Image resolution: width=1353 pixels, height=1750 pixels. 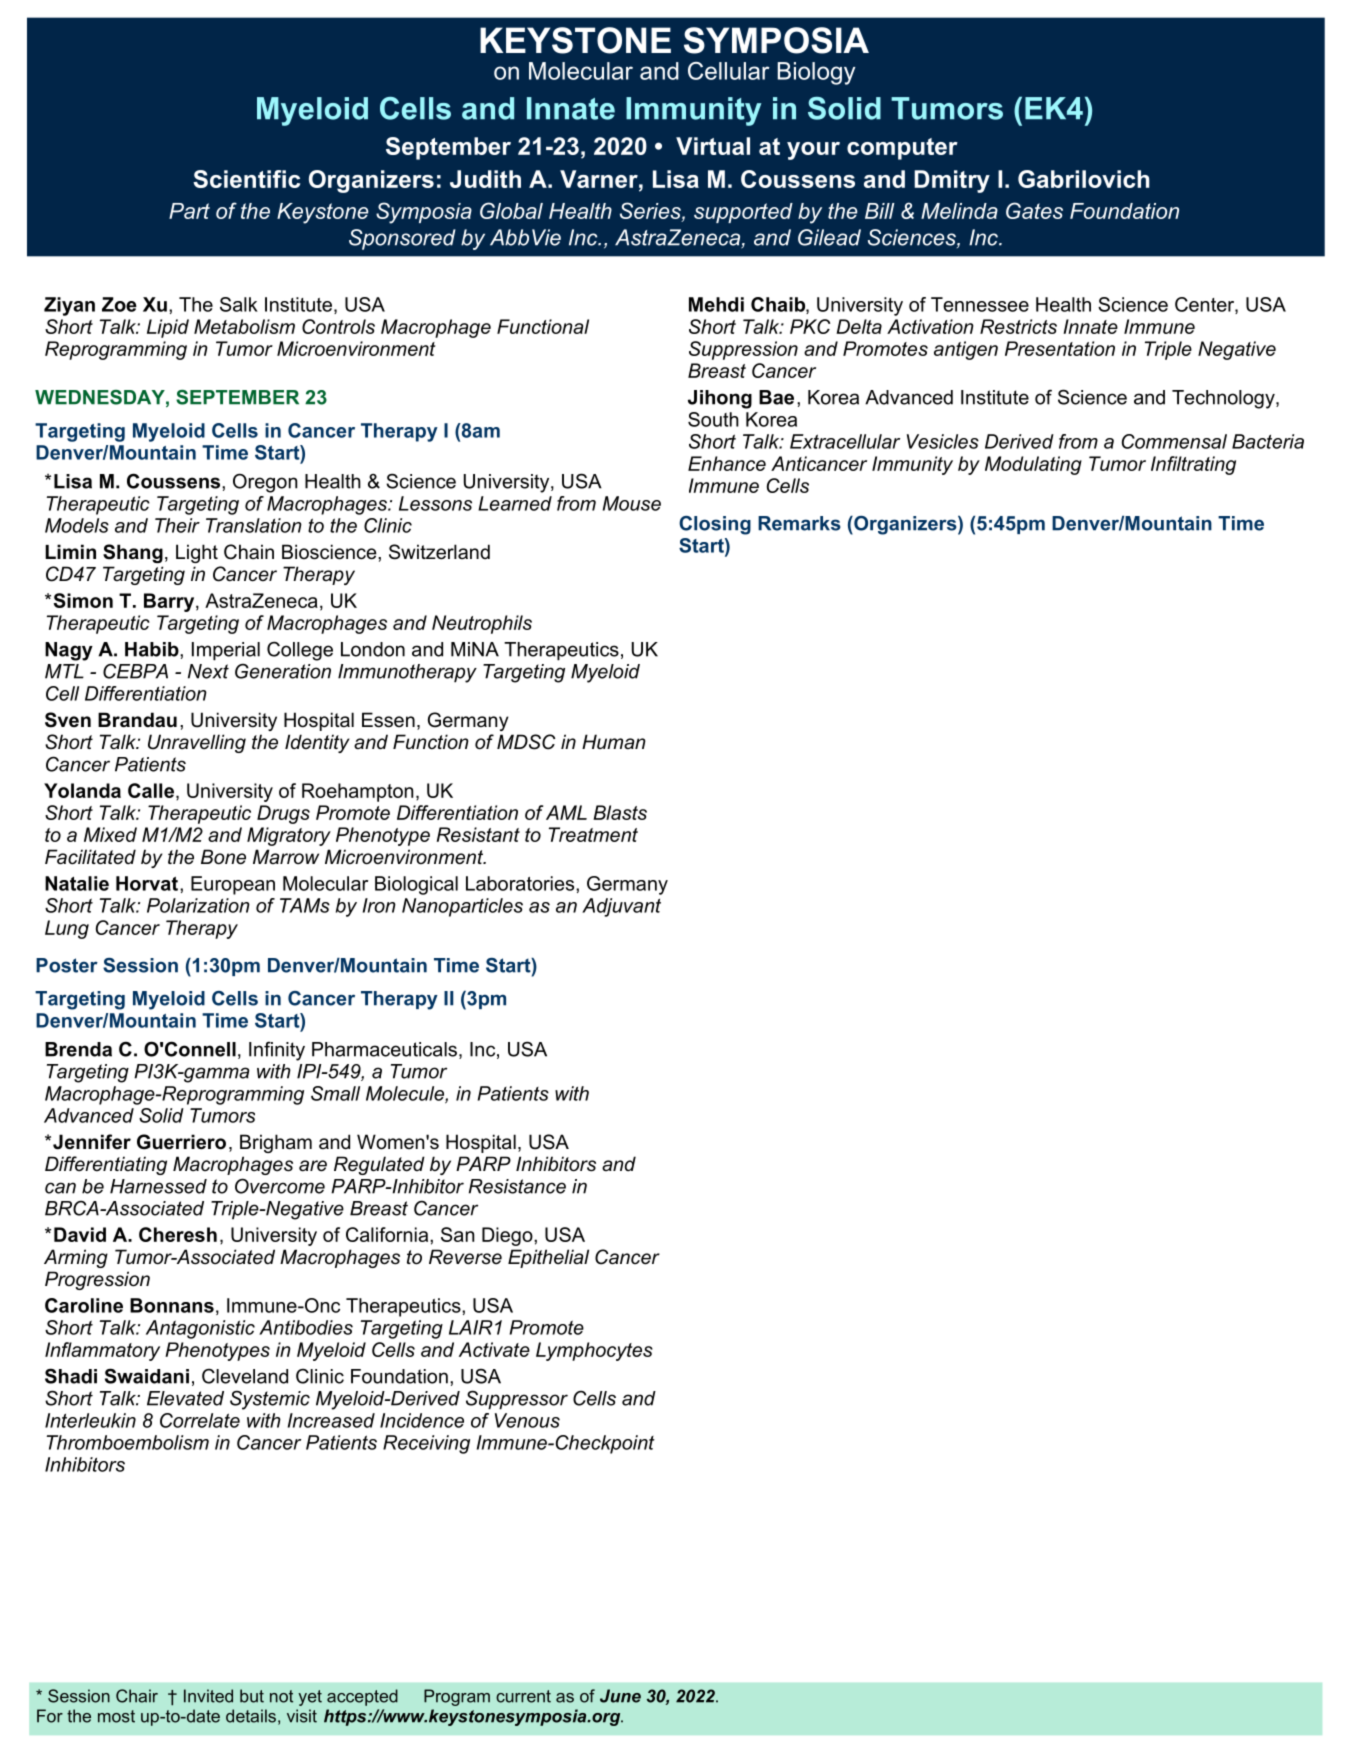 What do you see at coordinates (713, 146) in the document?
I see `Virtual` at bounding box center [713, 146].
